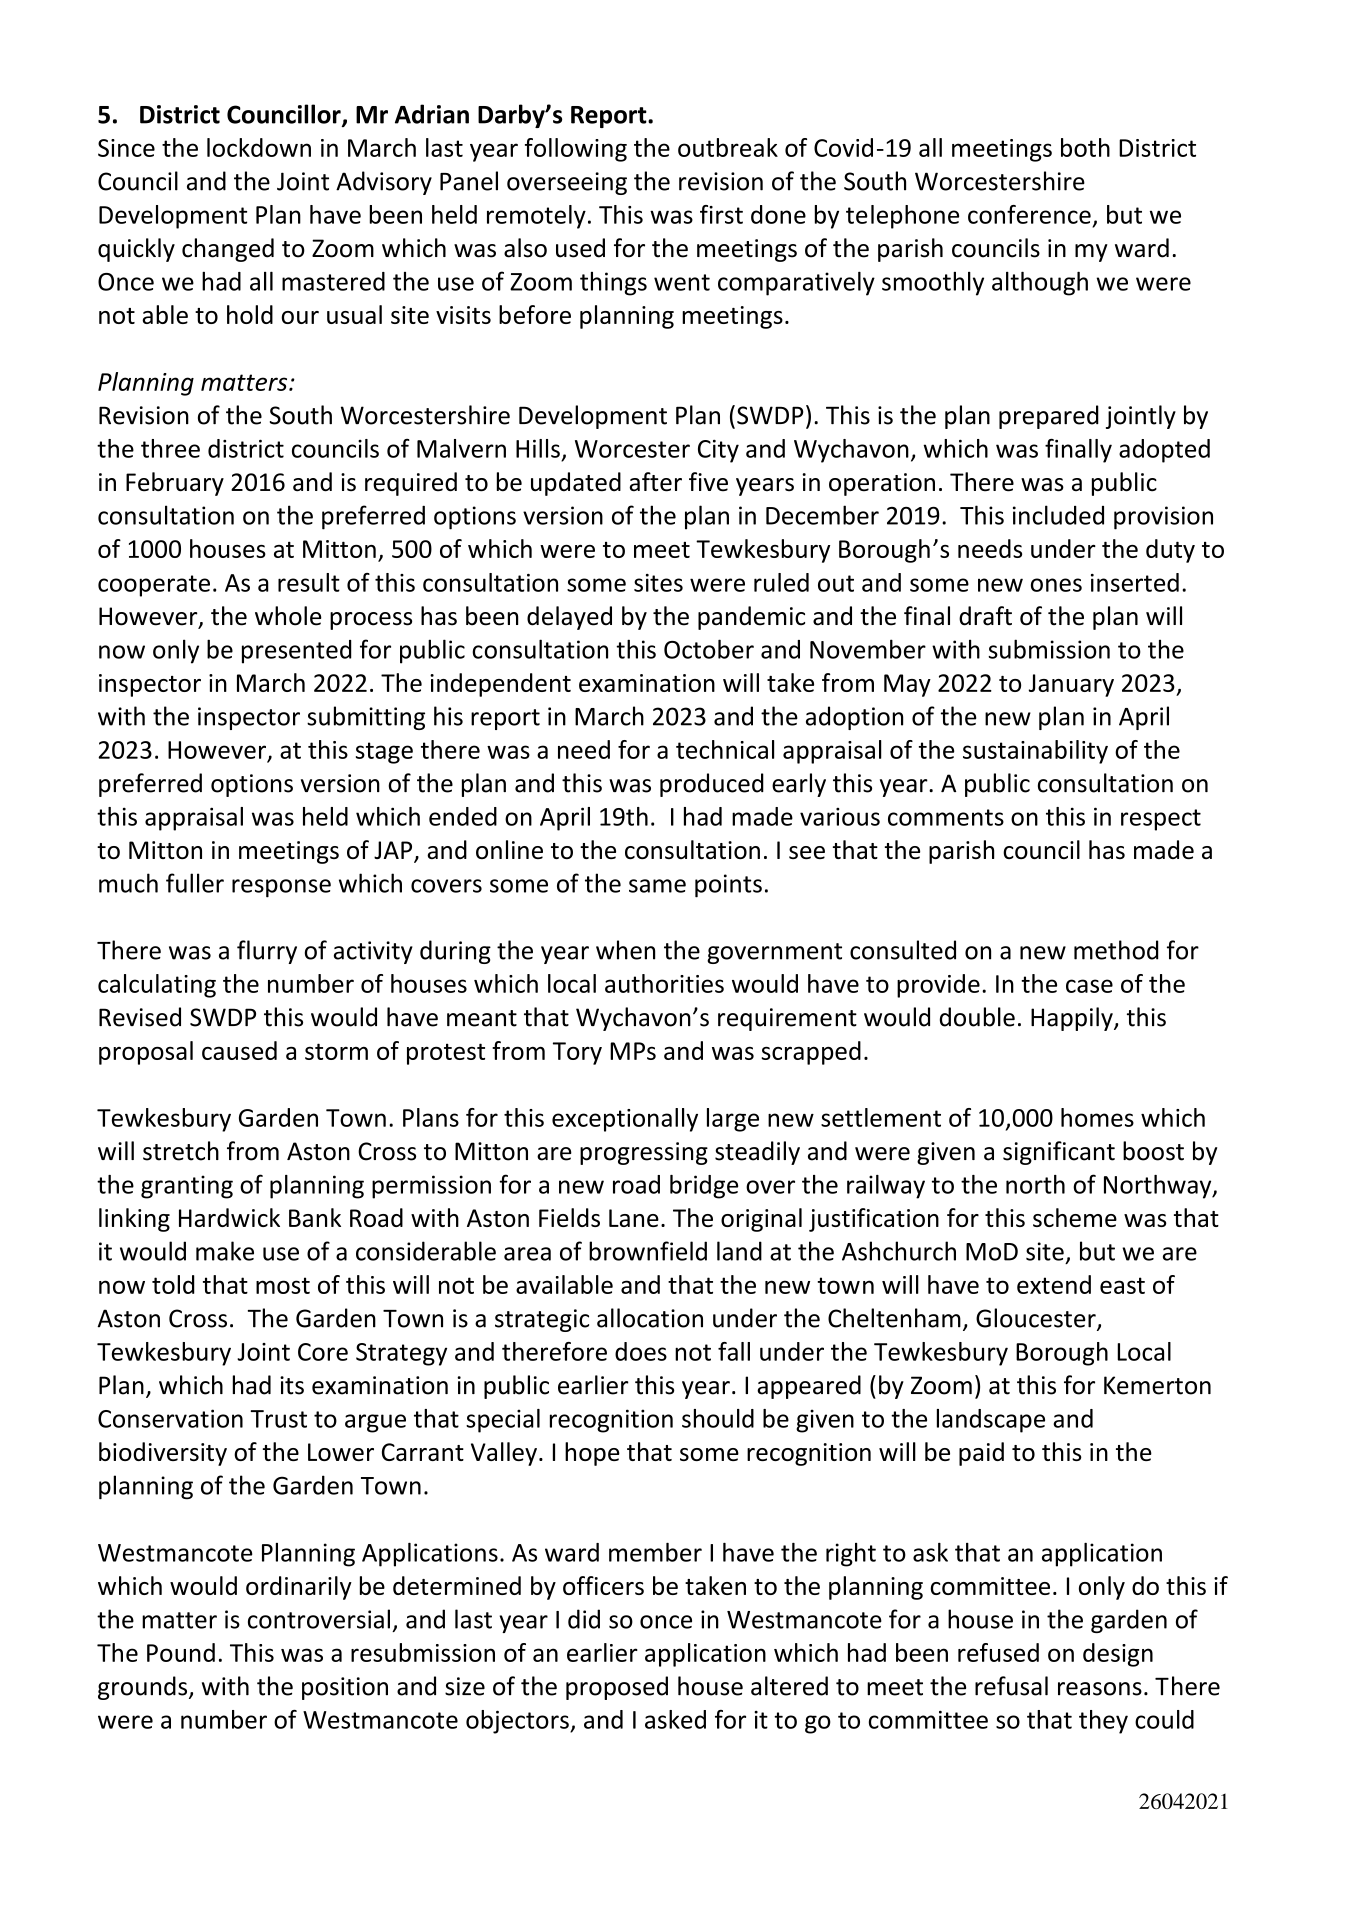 This screenshot has height=1922, width=1359. Describe the element at coordinates (655, 482) in the screenshot. I see `after` at that location.
